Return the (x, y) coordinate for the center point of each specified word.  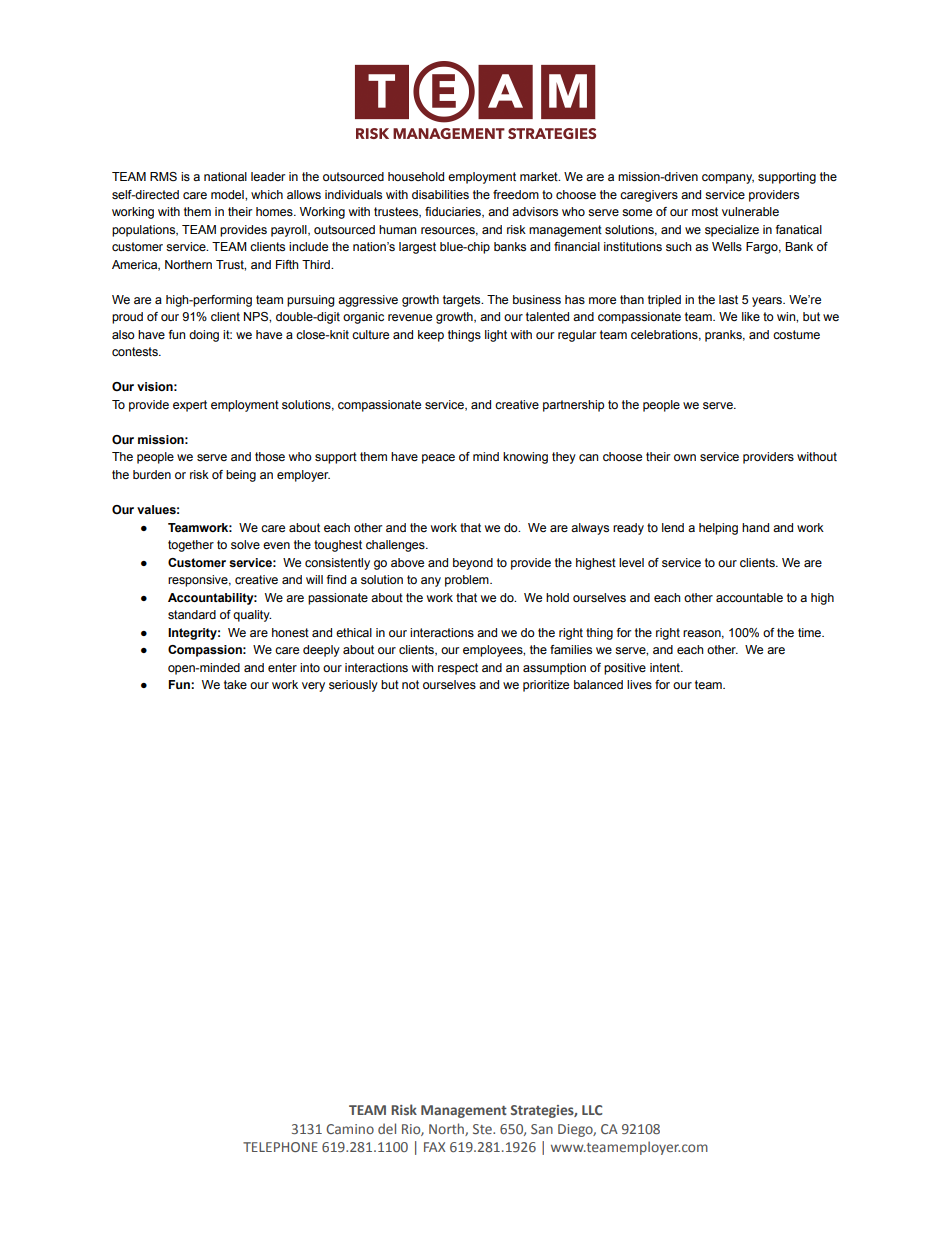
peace (438, 459)
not (410, 684)
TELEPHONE (280, 1147)
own (685, 457)
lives (639, 684)
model (228, 194)
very (313, 687)
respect (458, 669)
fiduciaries (454, 212)
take (235, 684)
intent (666, 667)
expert (190, 406)
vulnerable (750, 211)
